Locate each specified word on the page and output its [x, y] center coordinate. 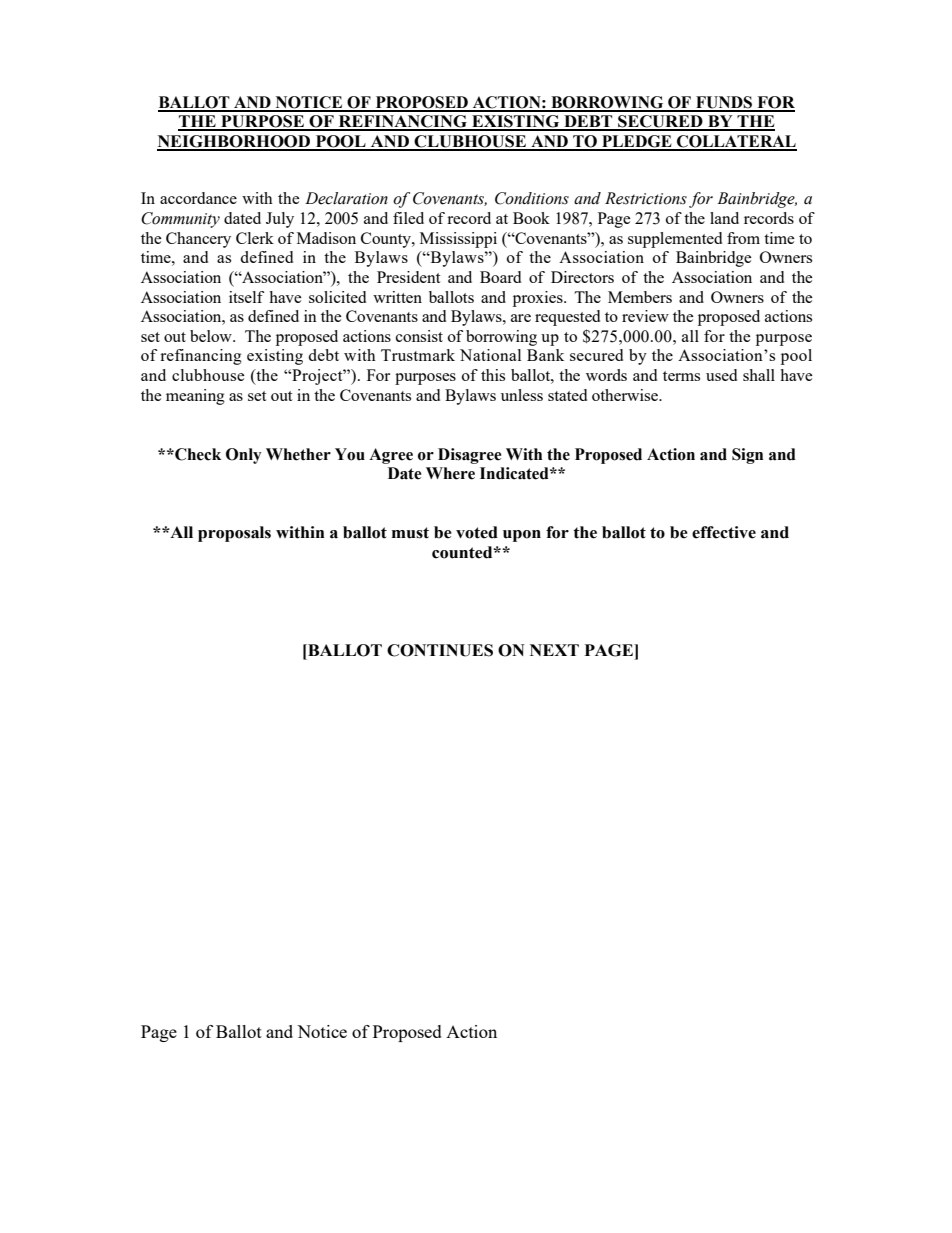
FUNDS [724, 103]
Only [244, 456]
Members [640, 297]
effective [724, 532]
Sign [747, 456]
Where [450, 473]
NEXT [554, 650]
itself [246, 297]
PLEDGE [637, 142]
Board [500, 277]
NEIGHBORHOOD [235, 142]
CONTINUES [440, 650]
